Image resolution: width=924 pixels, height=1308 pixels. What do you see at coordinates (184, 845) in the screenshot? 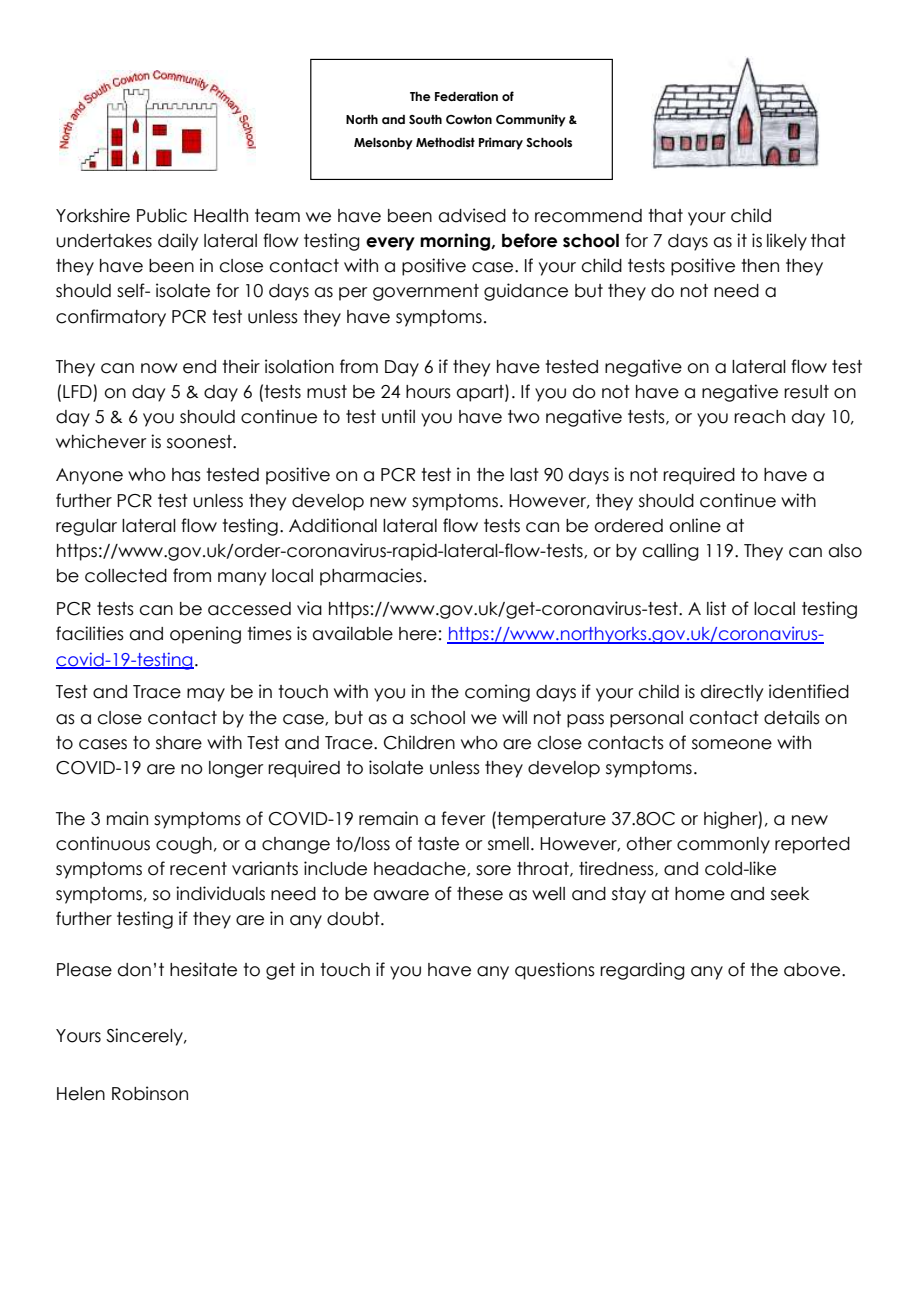
I see `cough` at bounding box center [184, 845].
